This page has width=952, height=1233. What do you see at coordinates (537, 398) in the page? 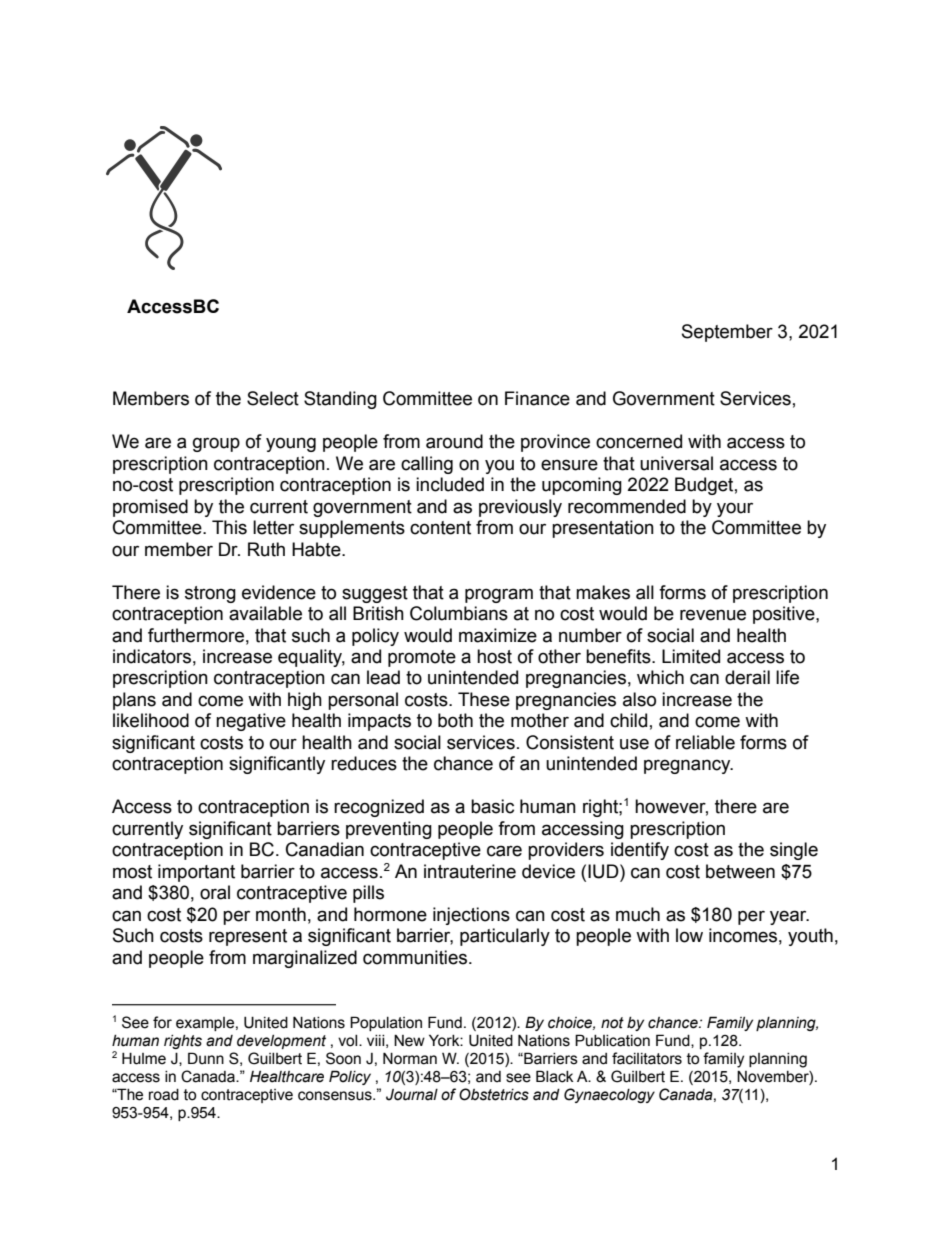
I see `Finance` at bounding box center [537, 398].
